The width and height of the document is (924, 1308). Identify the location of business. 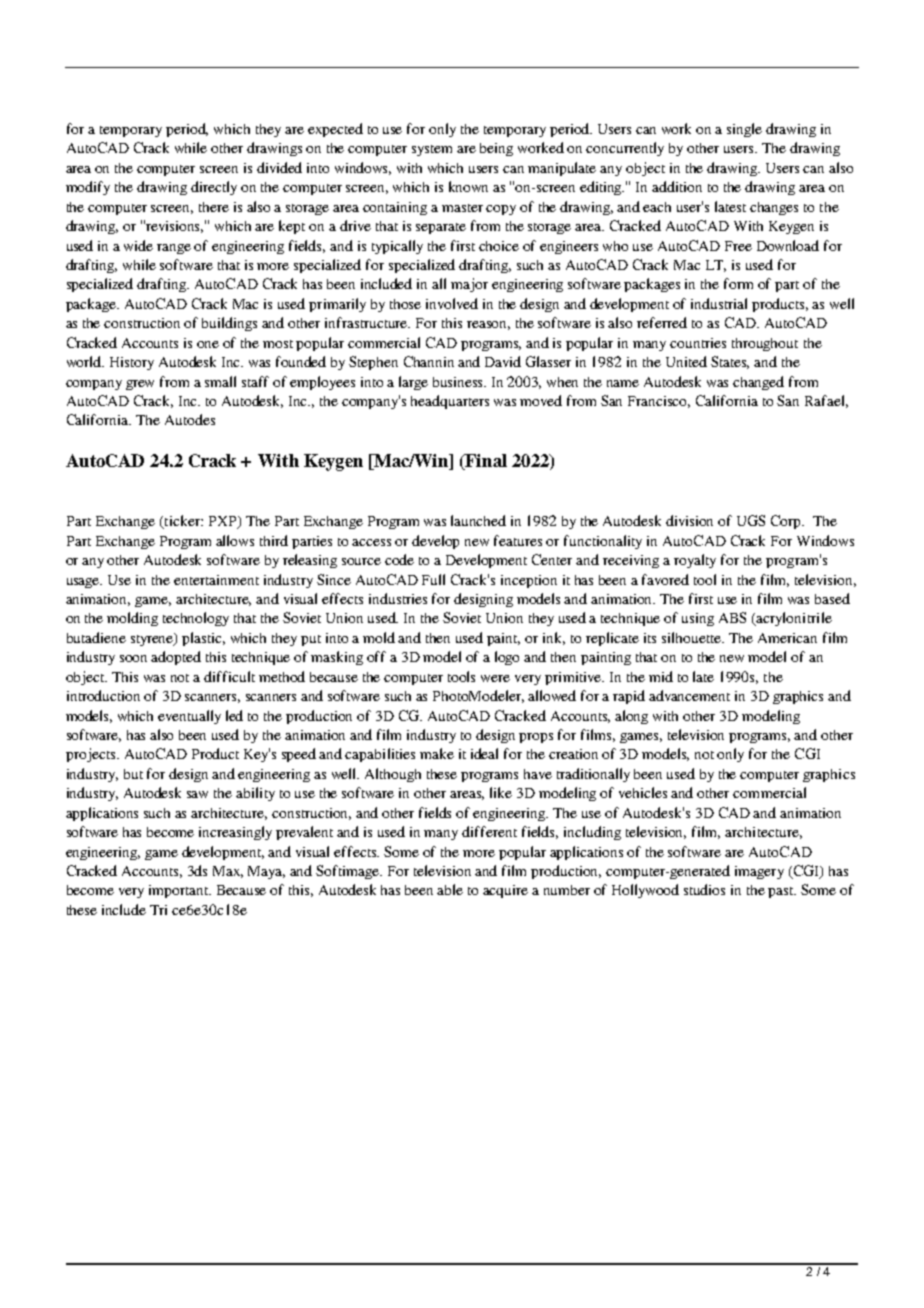
(459, 382).
